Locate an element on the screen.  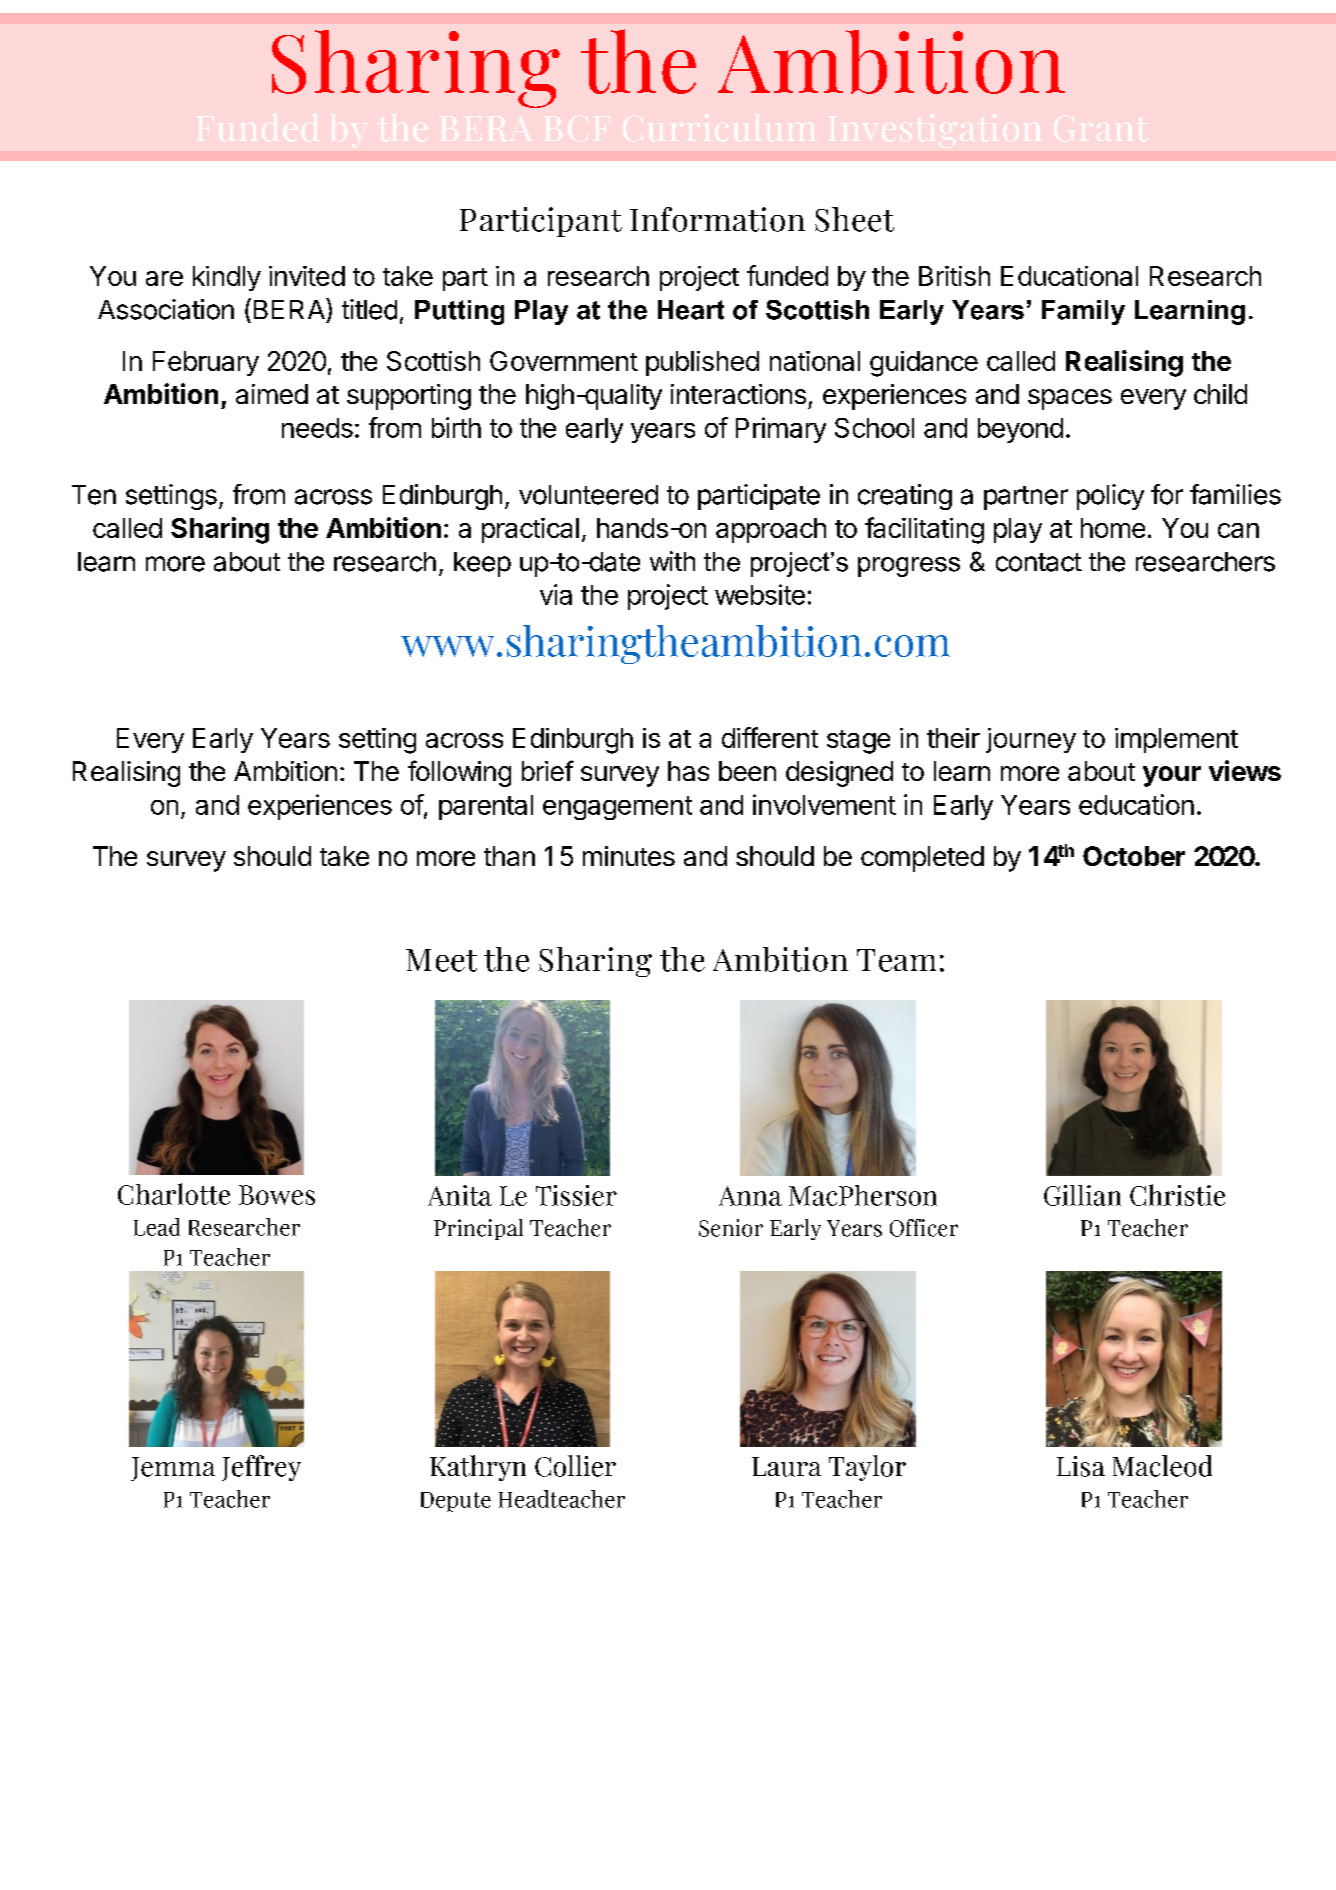
minutes is located at coordinates (629, 856).
